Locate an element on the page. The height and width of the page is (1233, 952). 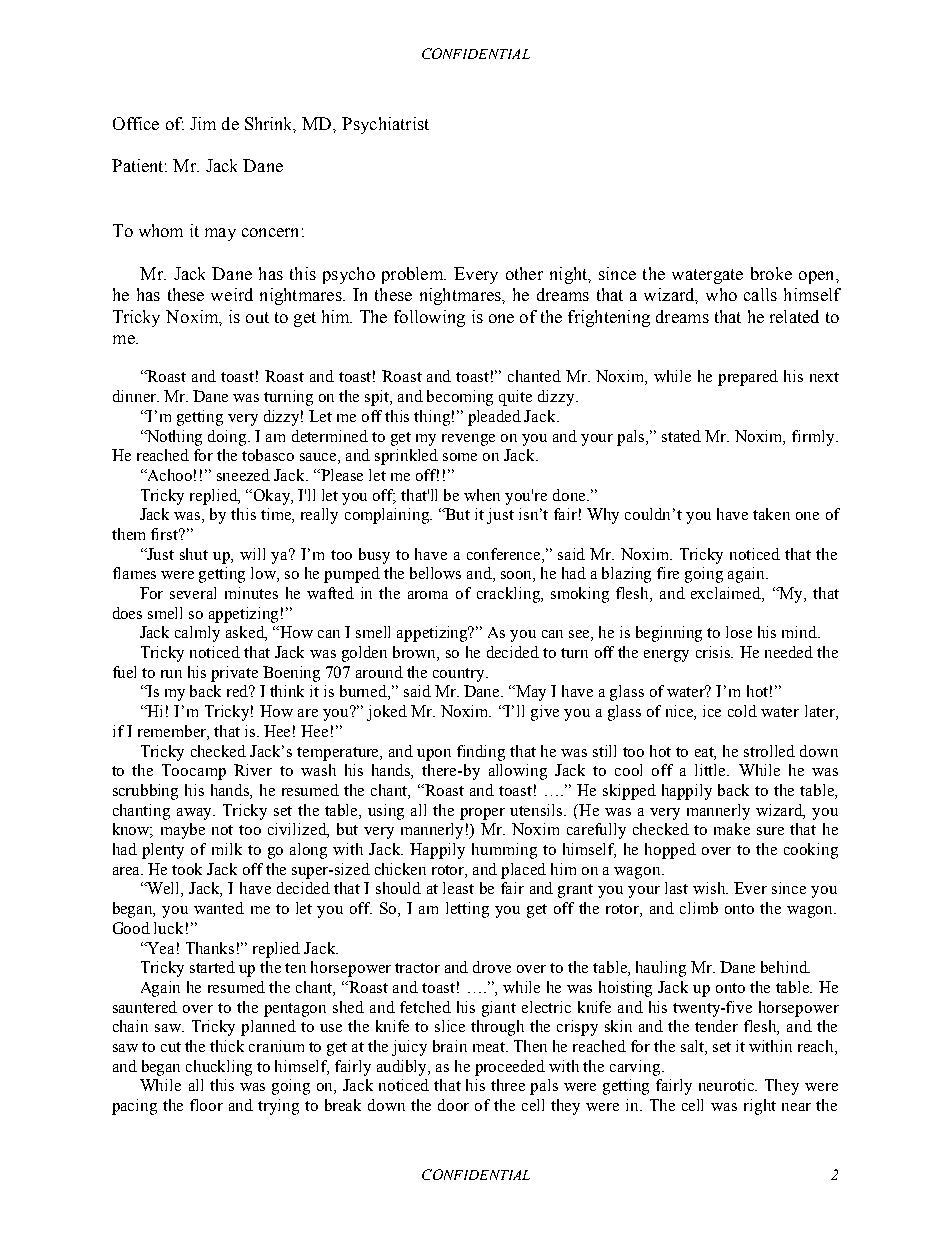
Psychiatrist is located at coordinates (385, 125).
